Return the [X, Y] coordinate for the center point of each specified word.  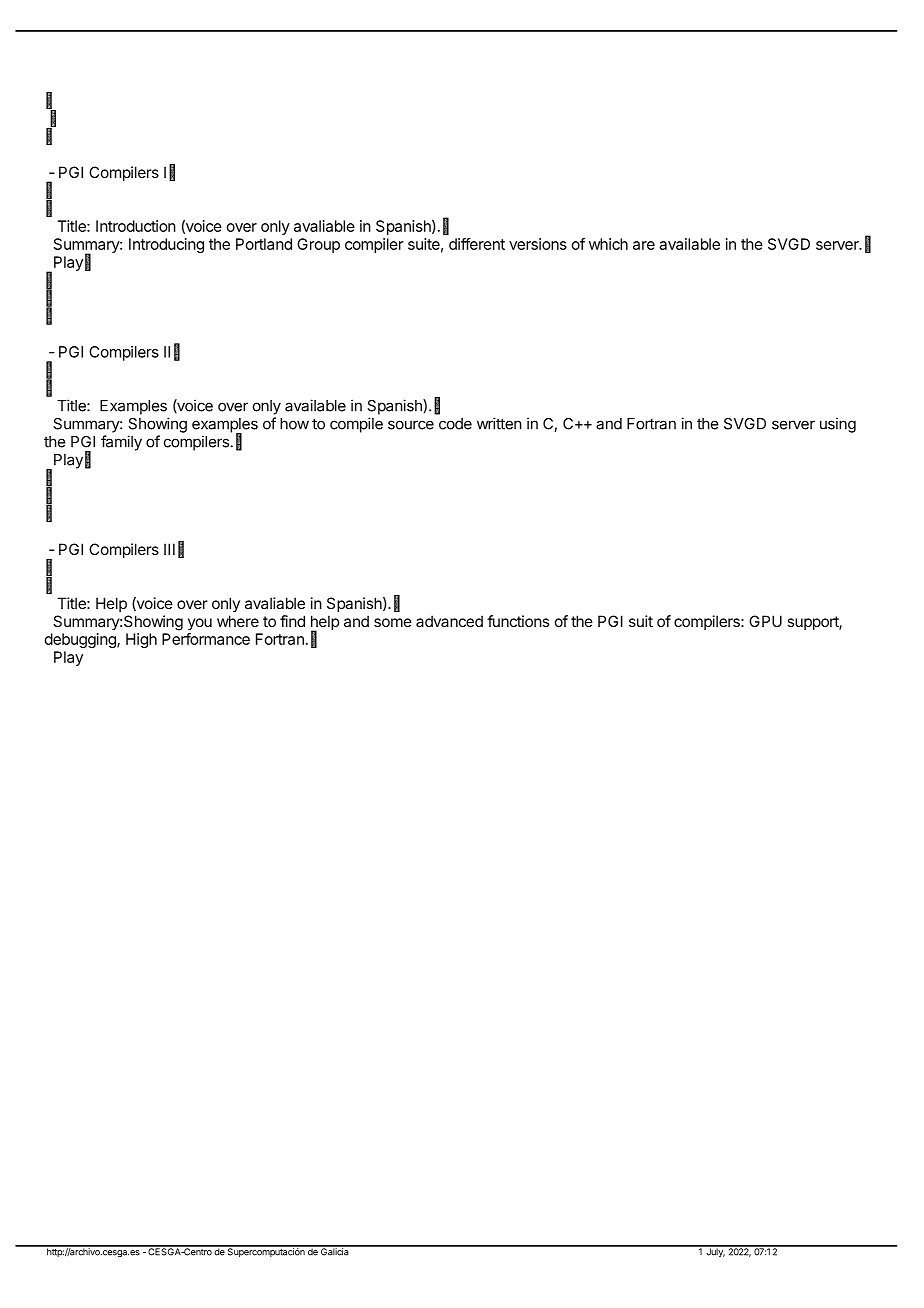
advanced [449, 621]
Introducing [166, 245]
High [141, 640]
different [477, 244]
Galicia [335, 1251]
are [644, 245]
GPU [765, 621]
